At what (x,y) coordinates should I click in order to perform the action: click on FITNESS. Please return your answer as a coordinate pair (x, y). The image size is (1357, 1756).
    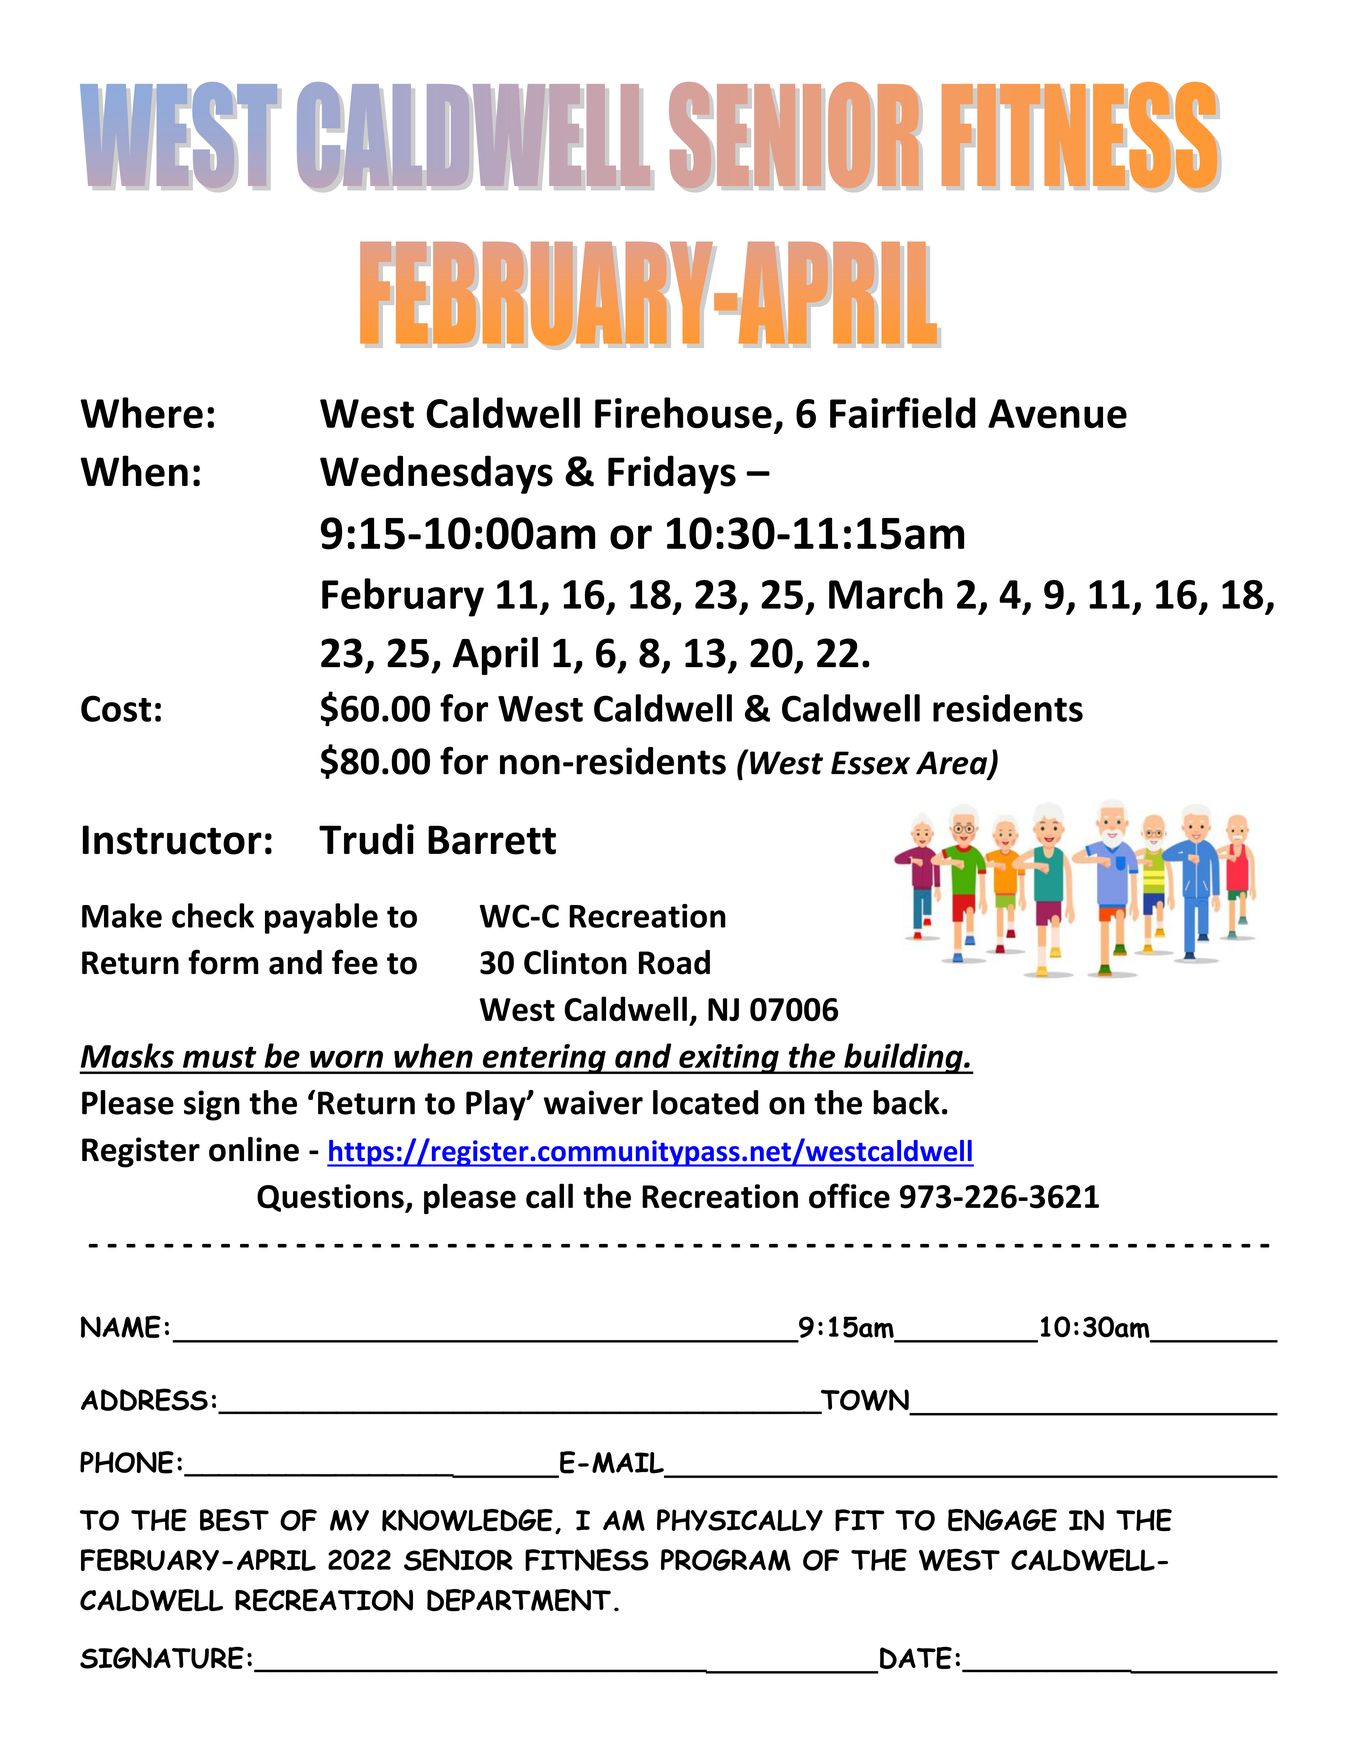
    Looking at the image, I should click on (587, 1560).
